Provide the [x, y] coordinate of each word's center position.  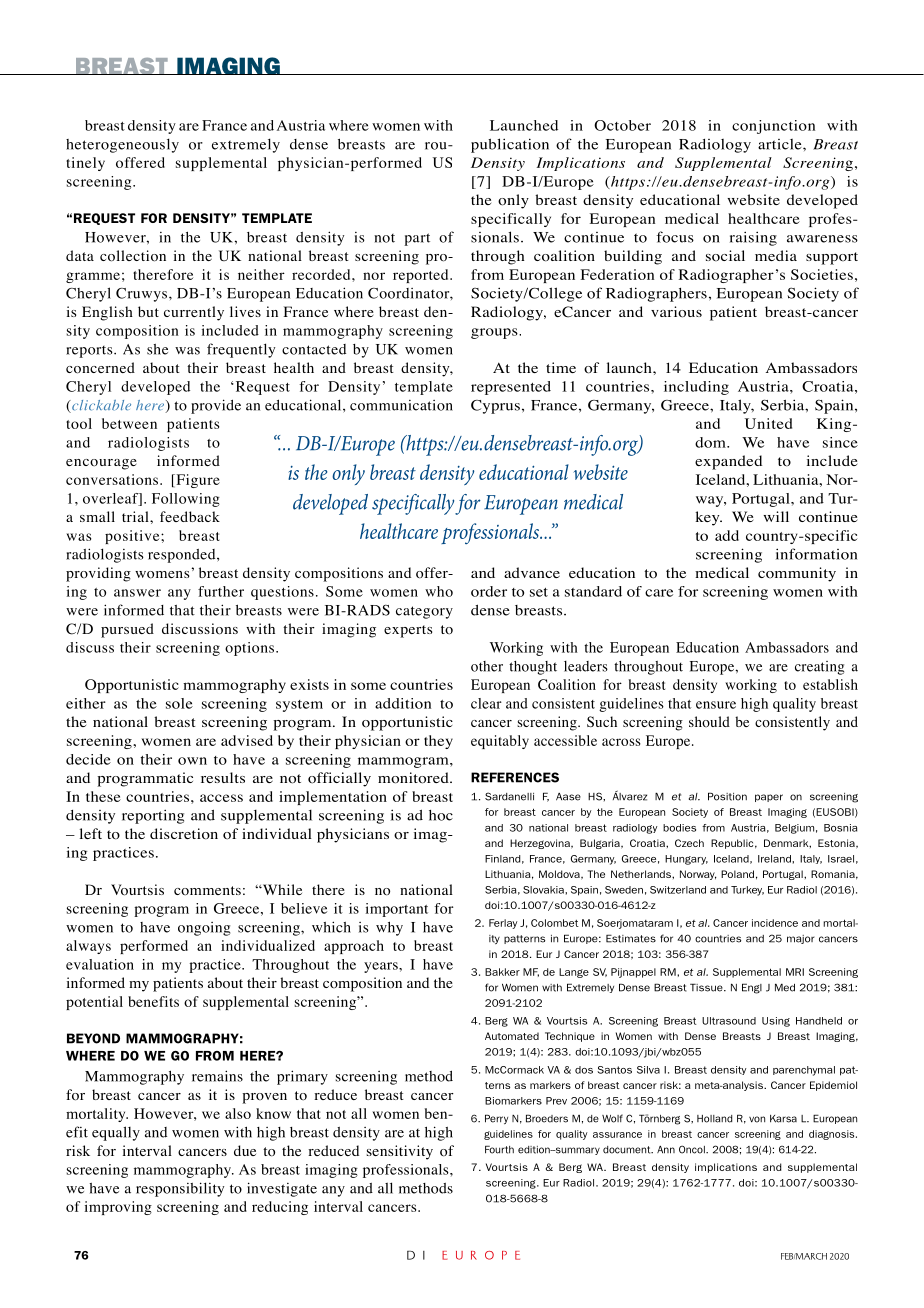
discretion [184, 834]
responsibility [180, 1189]
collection [133, 256]
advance [532, 572]
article [781, 144]
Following [186, 500]
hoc [441, 815]
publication [510, 145]
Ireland [775, 859]
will [776, 516]
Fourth [499, 1149]
